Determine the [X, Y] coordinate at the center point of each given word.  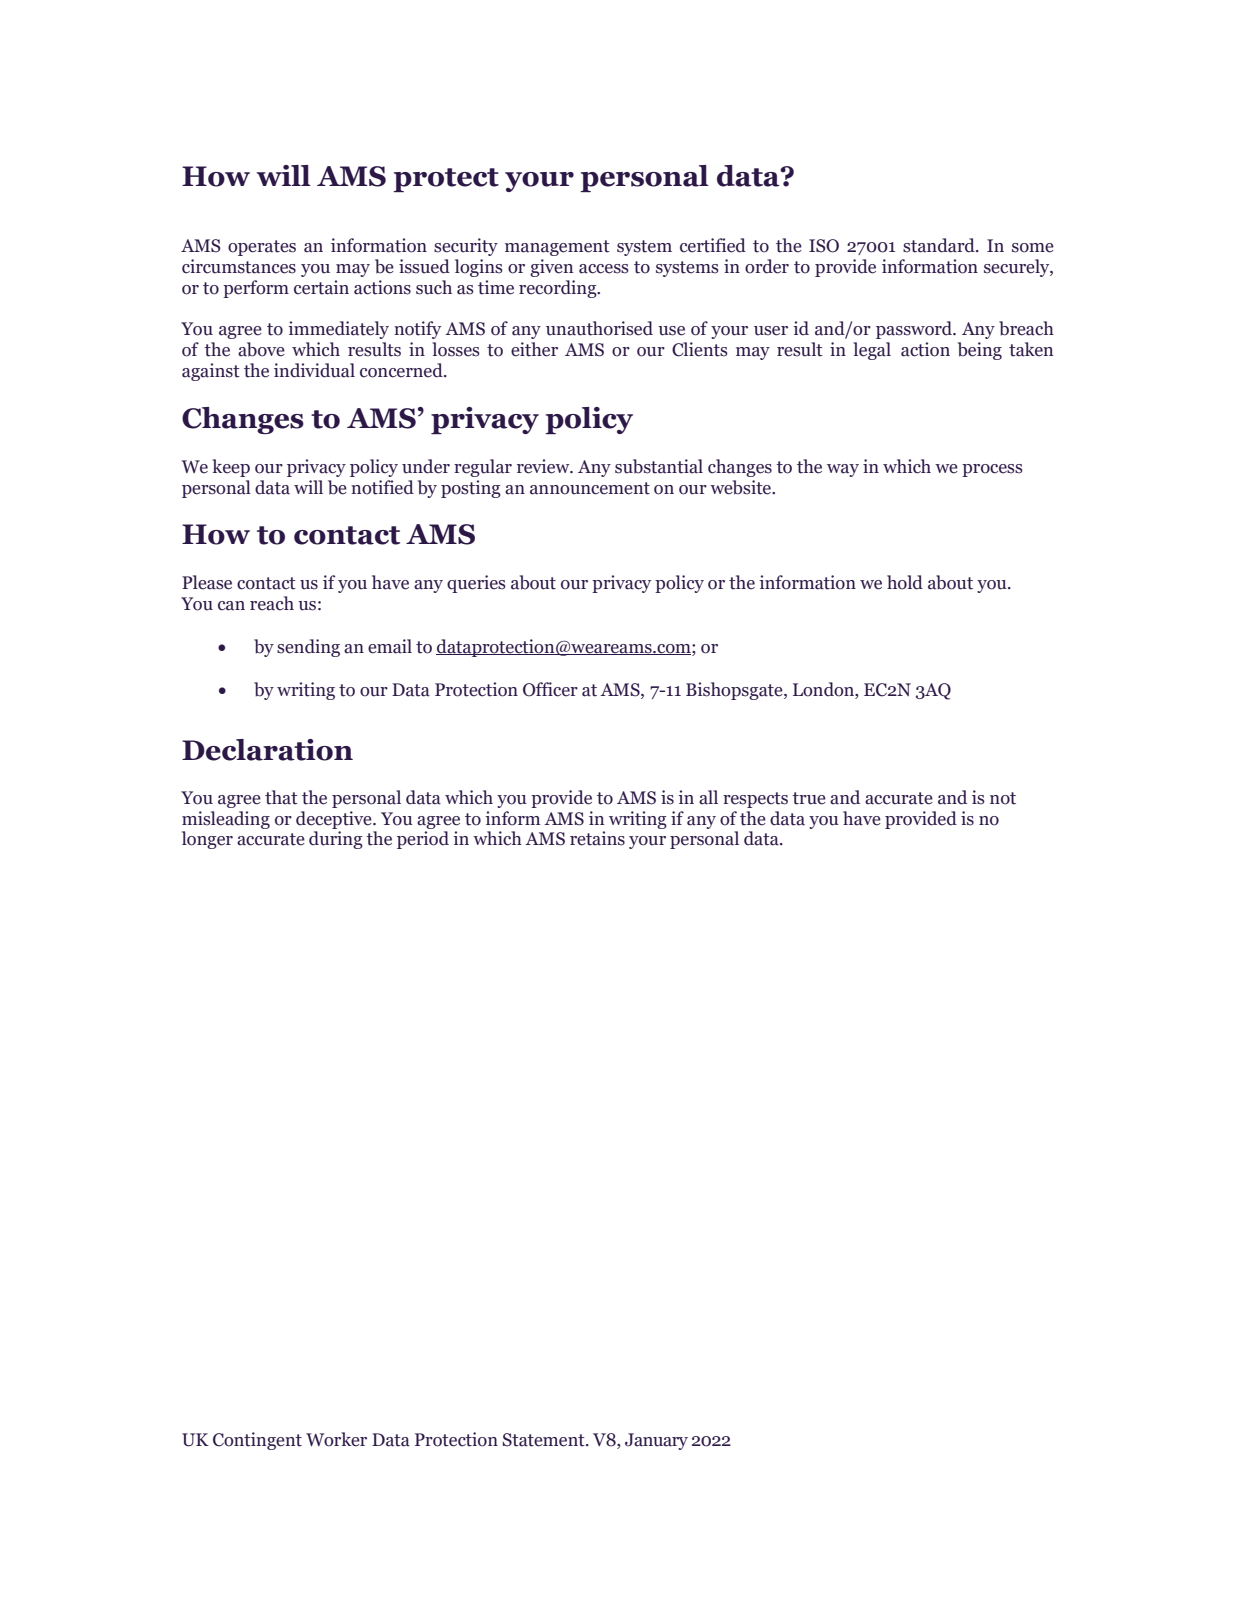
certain [321, 287]
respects [755, 800]
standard [940, 245]
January [656, 1441]
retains [597, 838]
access [604, 269]
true [809, 798]
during [336, 840]
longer [207, 840]
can [231, 606]
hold [905, 582]
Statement [544, 1440]
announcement [590, 488]
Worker [336, 1439]
